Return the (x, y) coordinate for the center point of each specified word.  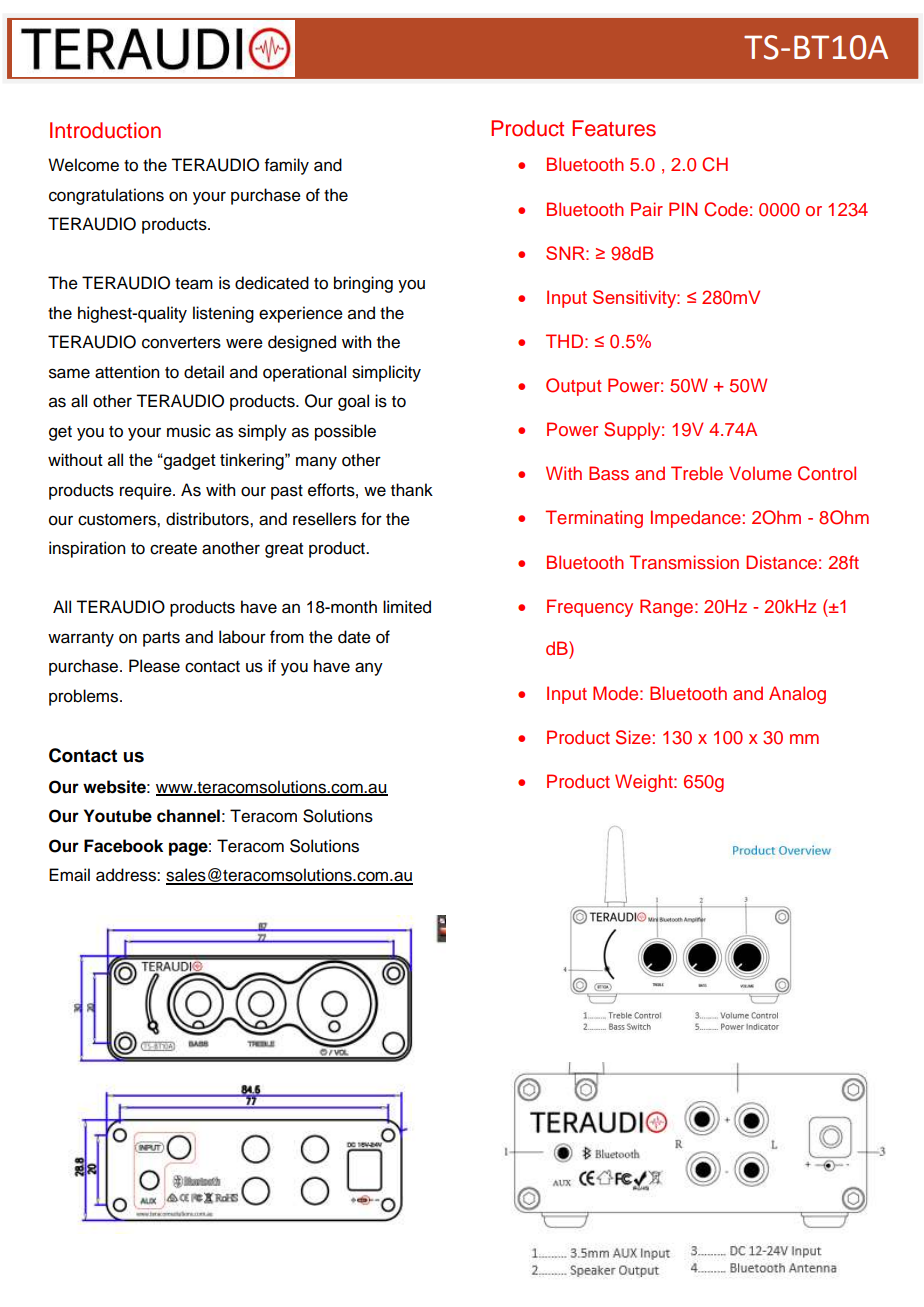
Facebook (123, 846)
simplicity (386, 373)
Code (726, 209)
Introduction (105, 130)
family (287, 166)
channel (188, 816)
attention (127, 372)
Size (633, 737)
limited (407, 607)
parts (161, 639)
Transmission (684, 562)
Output (573, 387)
